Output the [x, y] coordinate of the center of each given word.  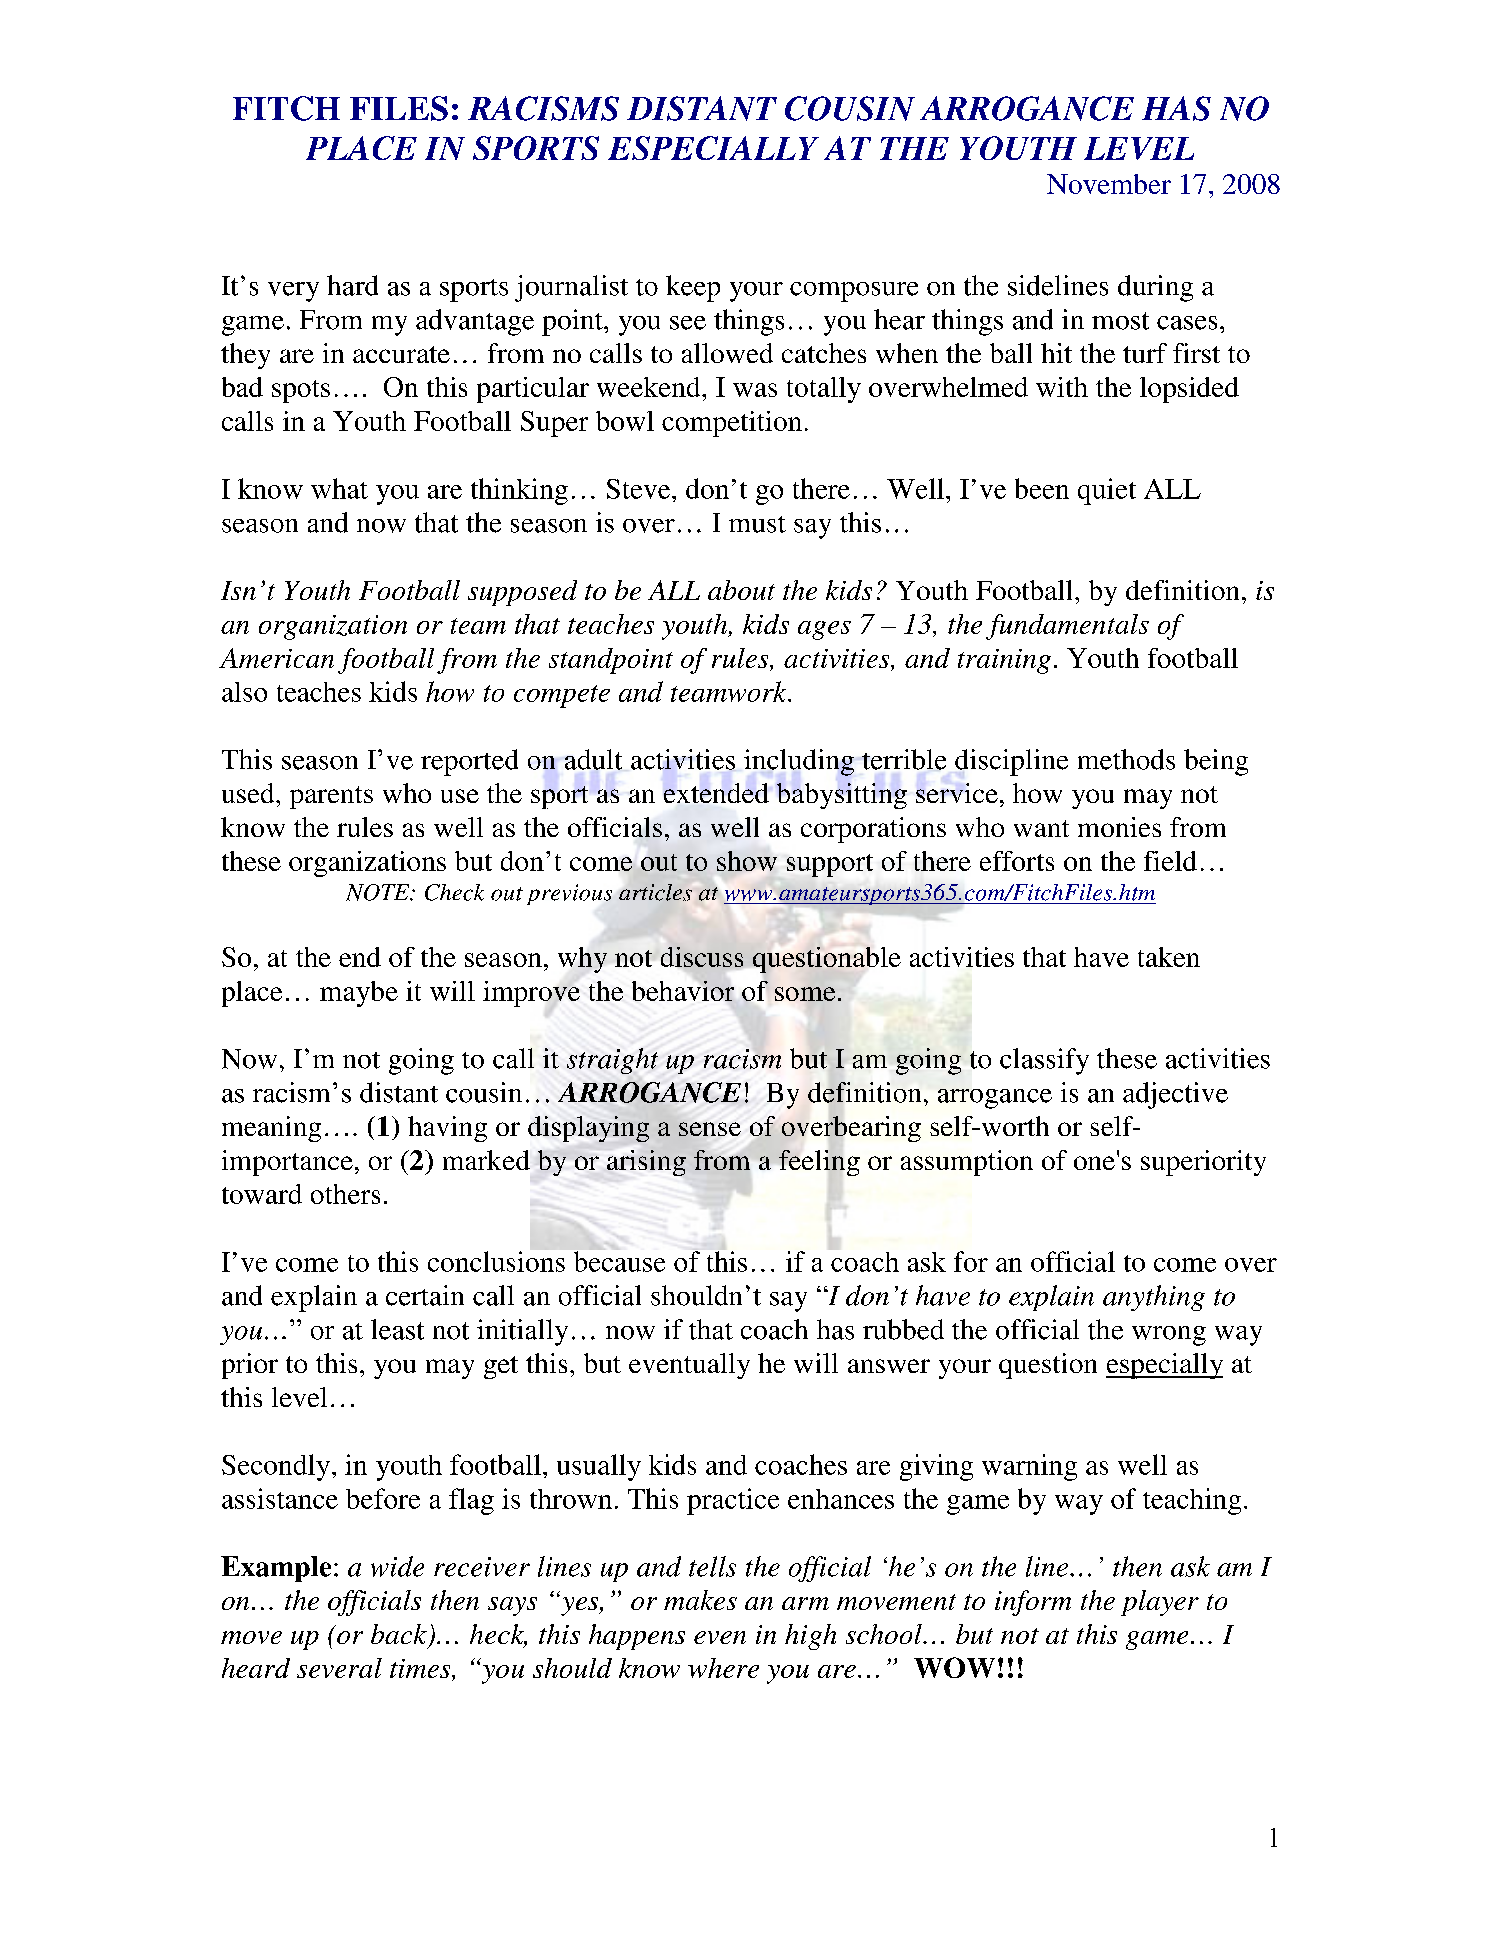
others [345, 1194]
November [1109, 184]
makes [700, 1600]
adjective [1175, 1095]
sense [710, 1129]
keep [693, 288]
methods [1126, 759]
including [799, 762]
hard [352, 285]
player [1160, 1603]
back [399, 1634]
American [276, 658]
